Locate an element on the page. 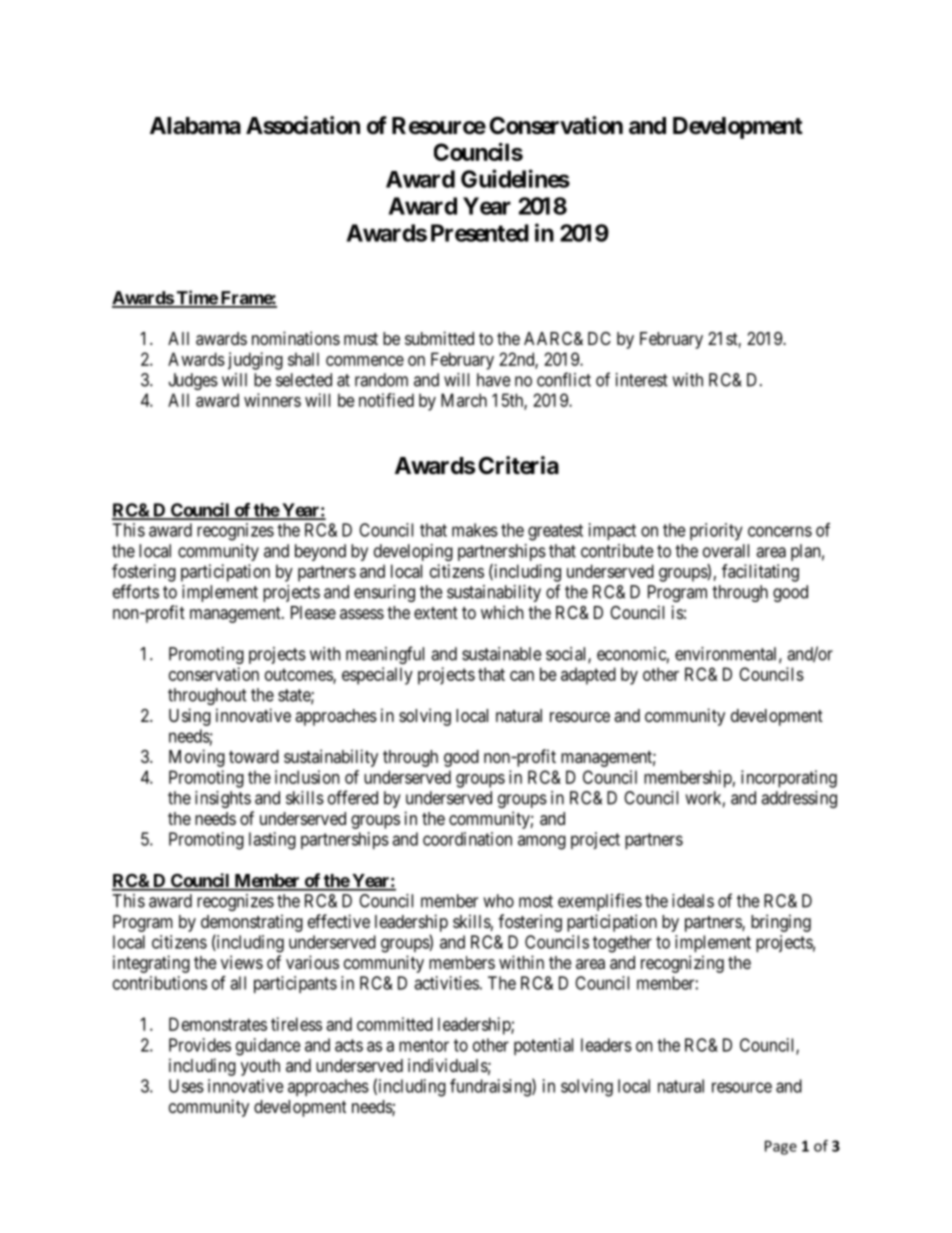  winners is located at coordinates (272, 400).
